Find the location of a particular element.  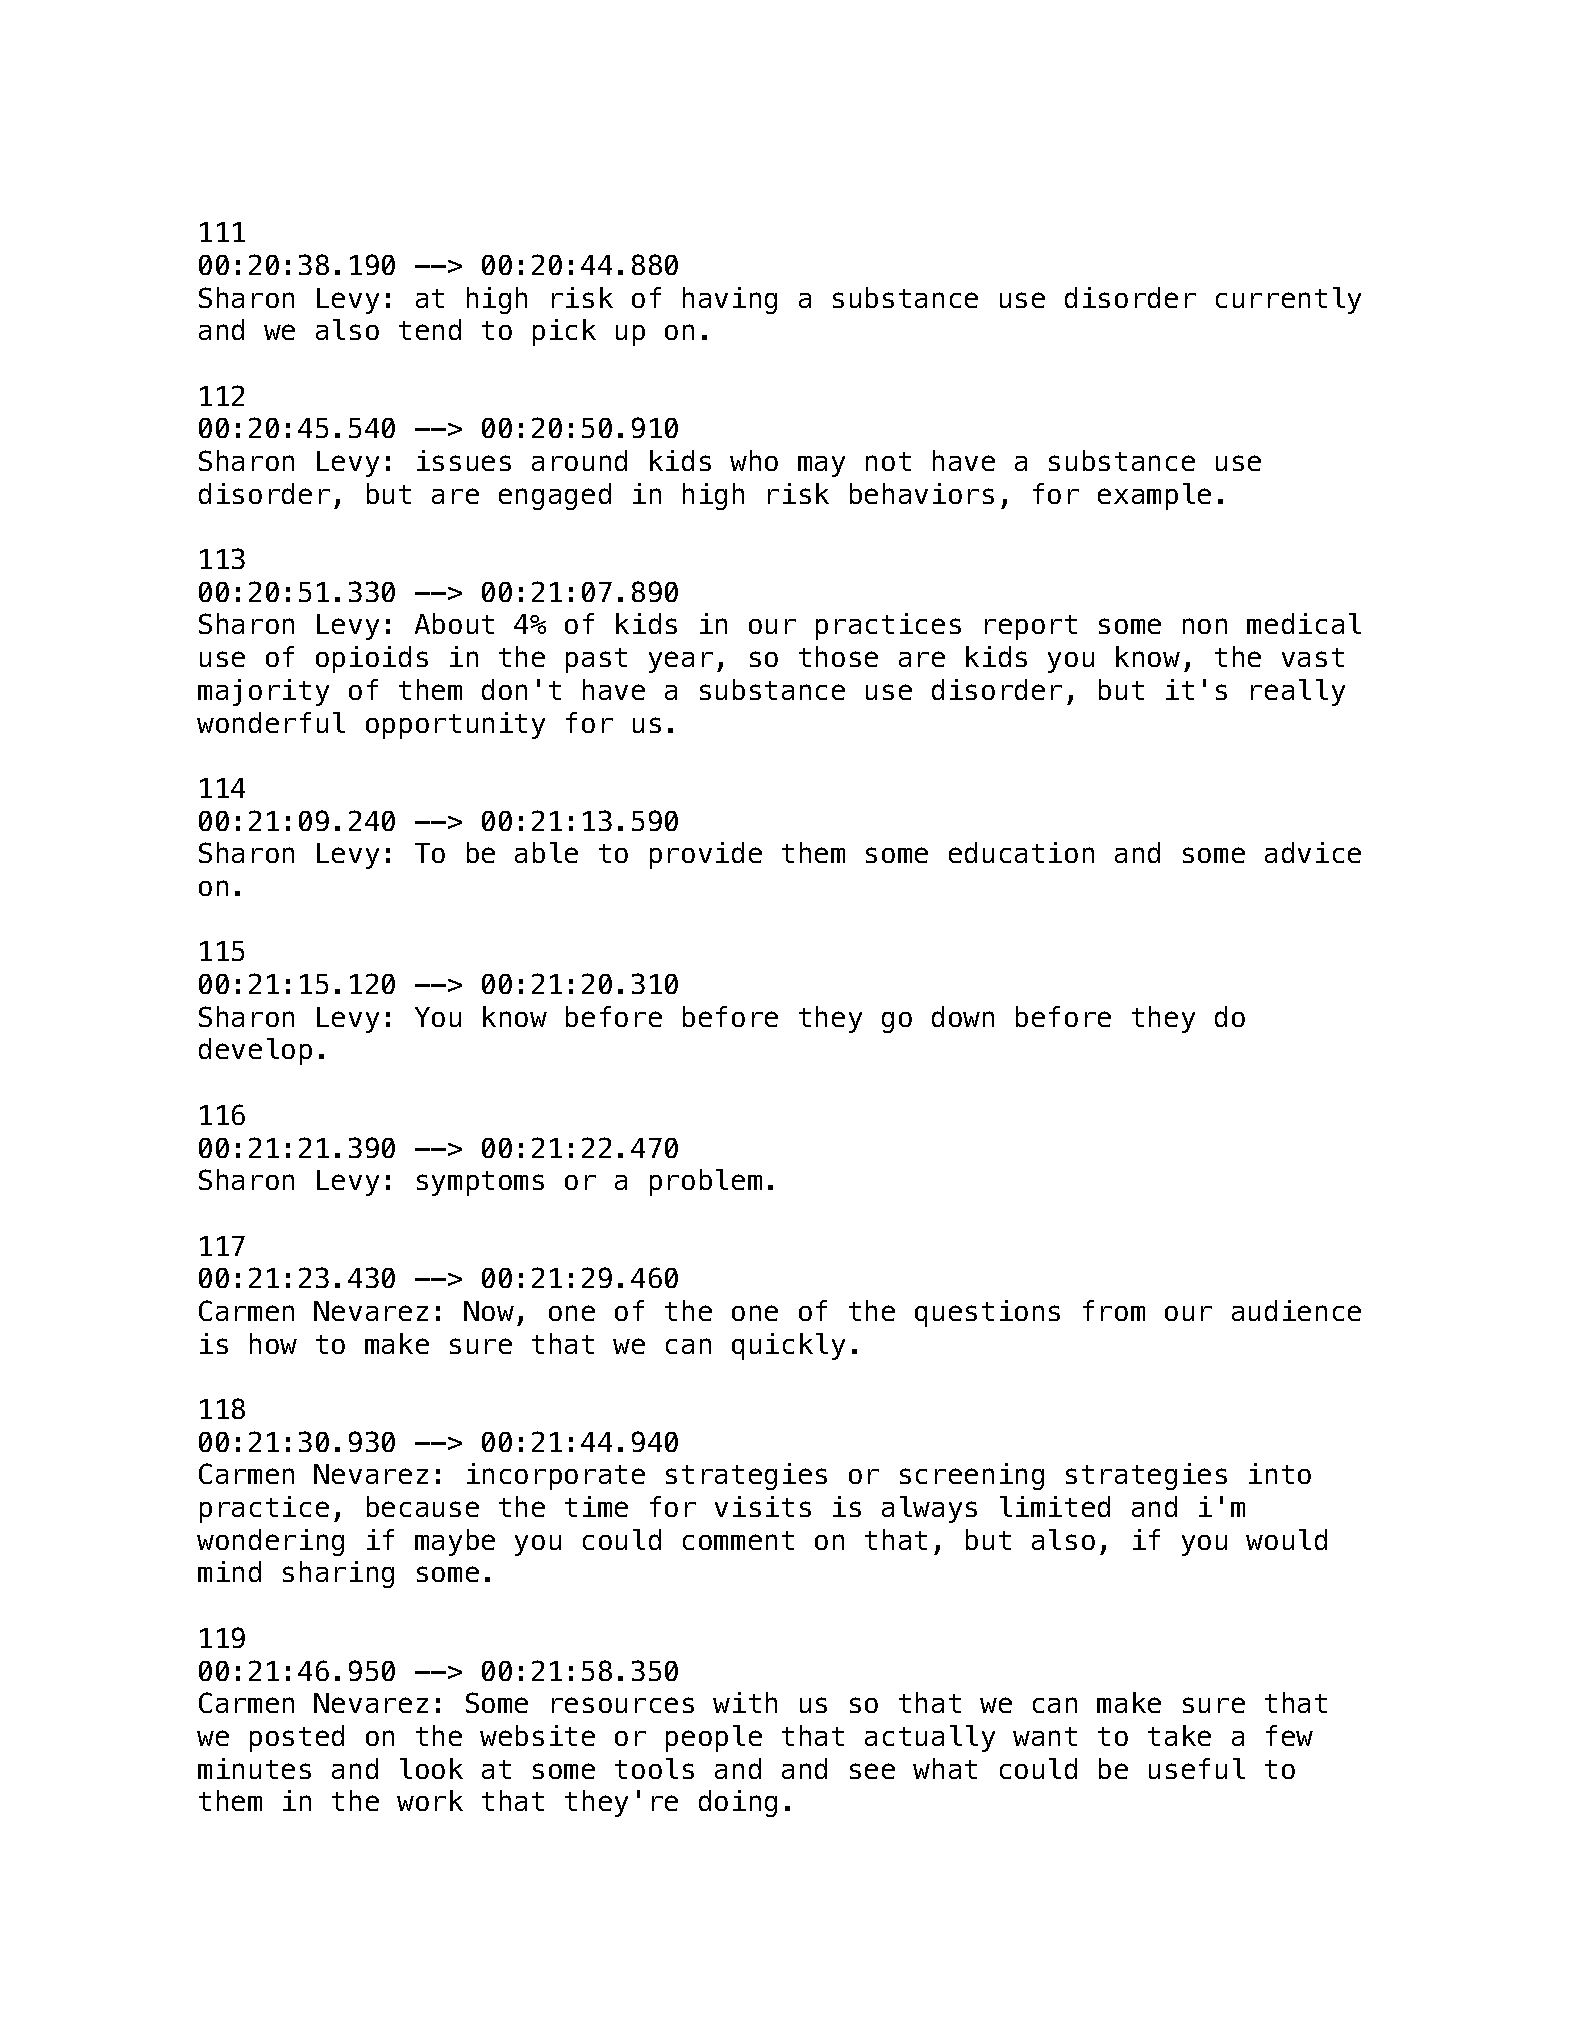

posted is located at coordinates (297, 1738).
